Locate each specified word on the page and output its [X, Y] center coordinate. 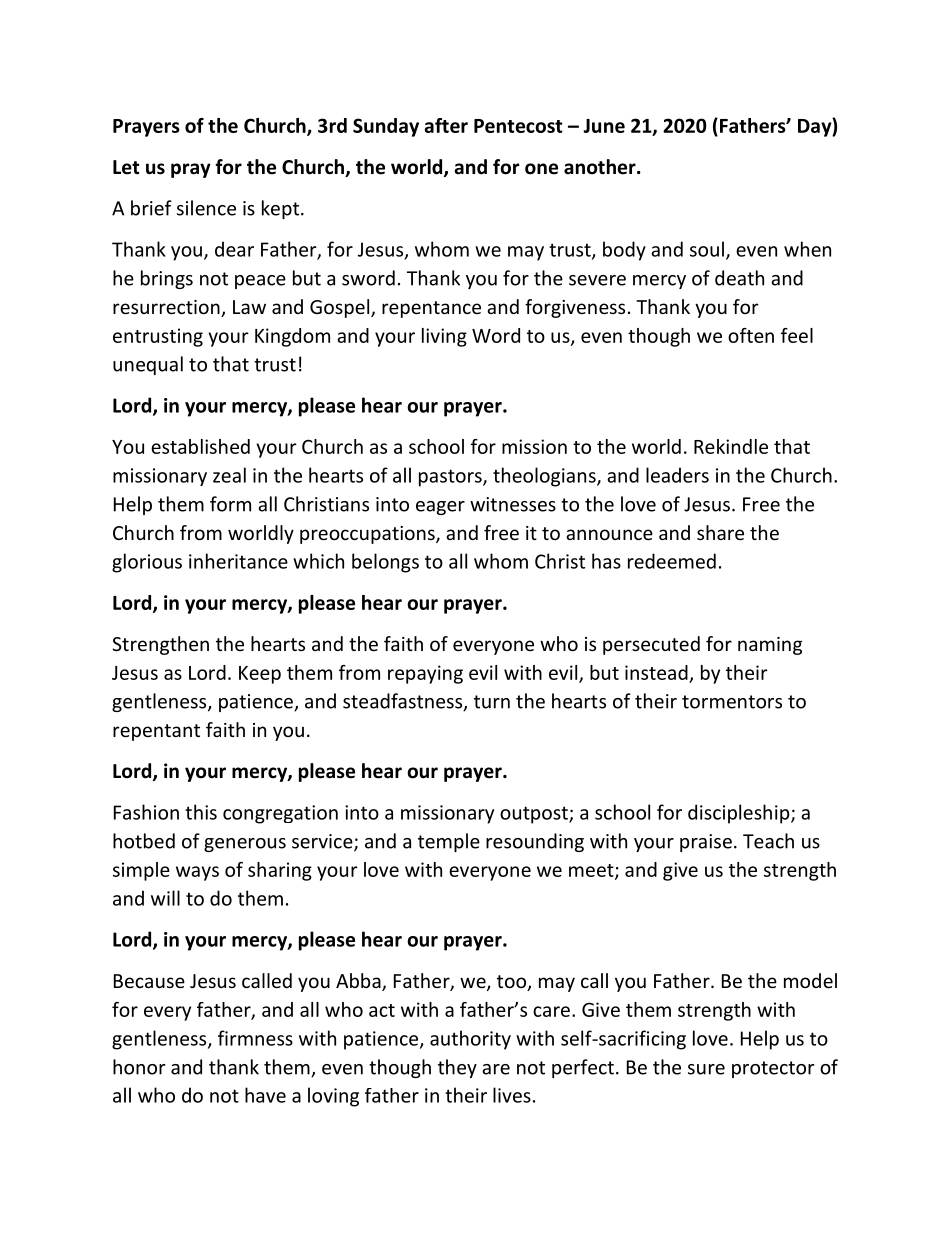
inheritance [238, 561]
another [601, 167]
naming [770, 646]
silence [206, 208]
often [751, 335]
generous [245, 845]
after [446, 125]
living [444, 337]
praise [706, 843]
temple [449, 842]
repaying [425, 674]
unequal [148, 365]
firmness [255, 1038]
